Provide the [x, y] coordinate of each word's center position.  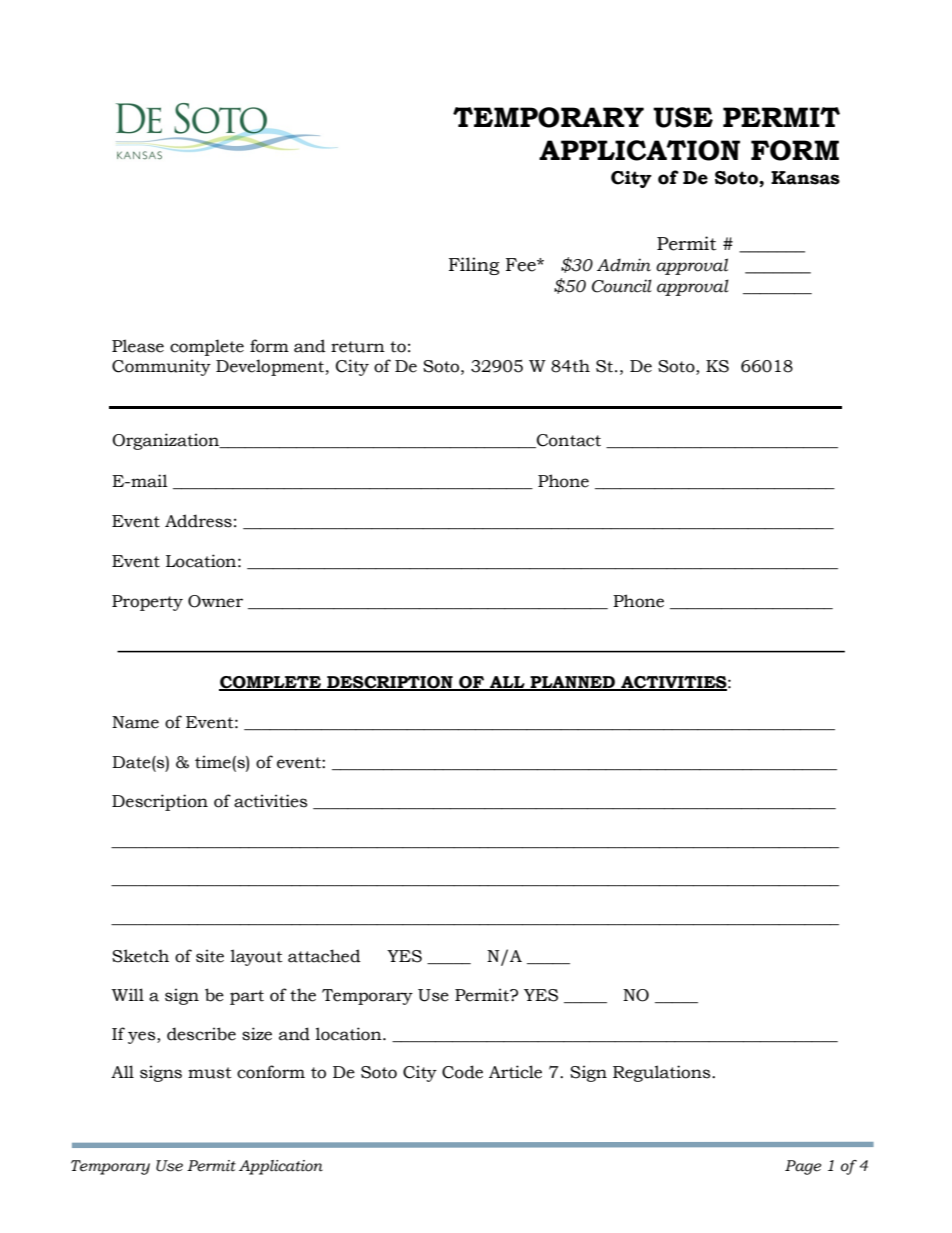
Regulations [663, 1073]
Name [135, 722]
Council [622, 286]
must [210, 1073]
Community [161, 367]
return [358, 347]
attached [324, 956]
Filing [474, 266]
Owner [215, 601]
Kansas [805, 178]
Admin [624, 265]
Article [515, 1072]
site [210, 956]
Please [138, 346]
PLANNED [572, 683]
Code [462, 1072]
